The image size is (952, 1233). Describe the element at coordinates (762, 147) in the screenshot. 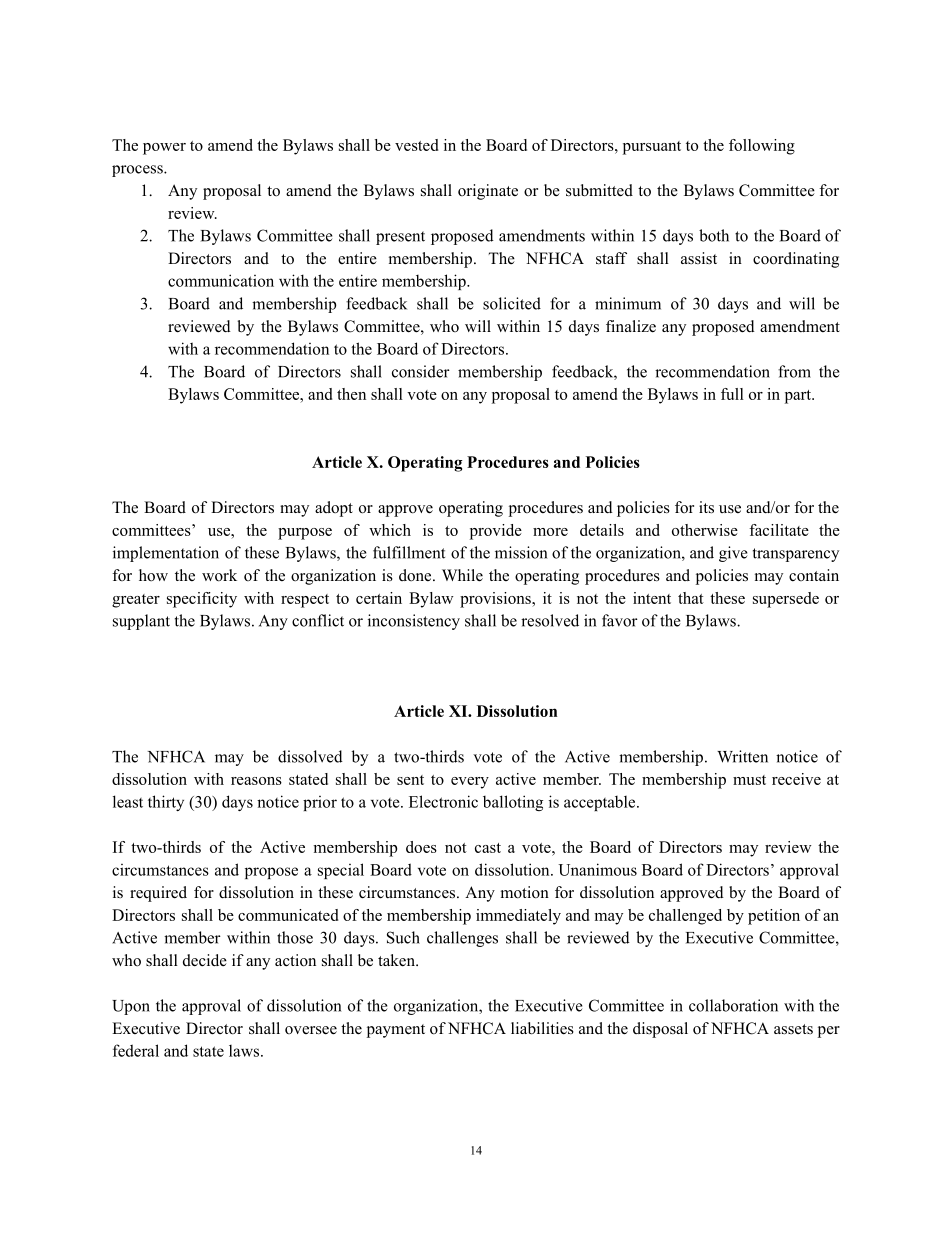

I see `following` at that location.
